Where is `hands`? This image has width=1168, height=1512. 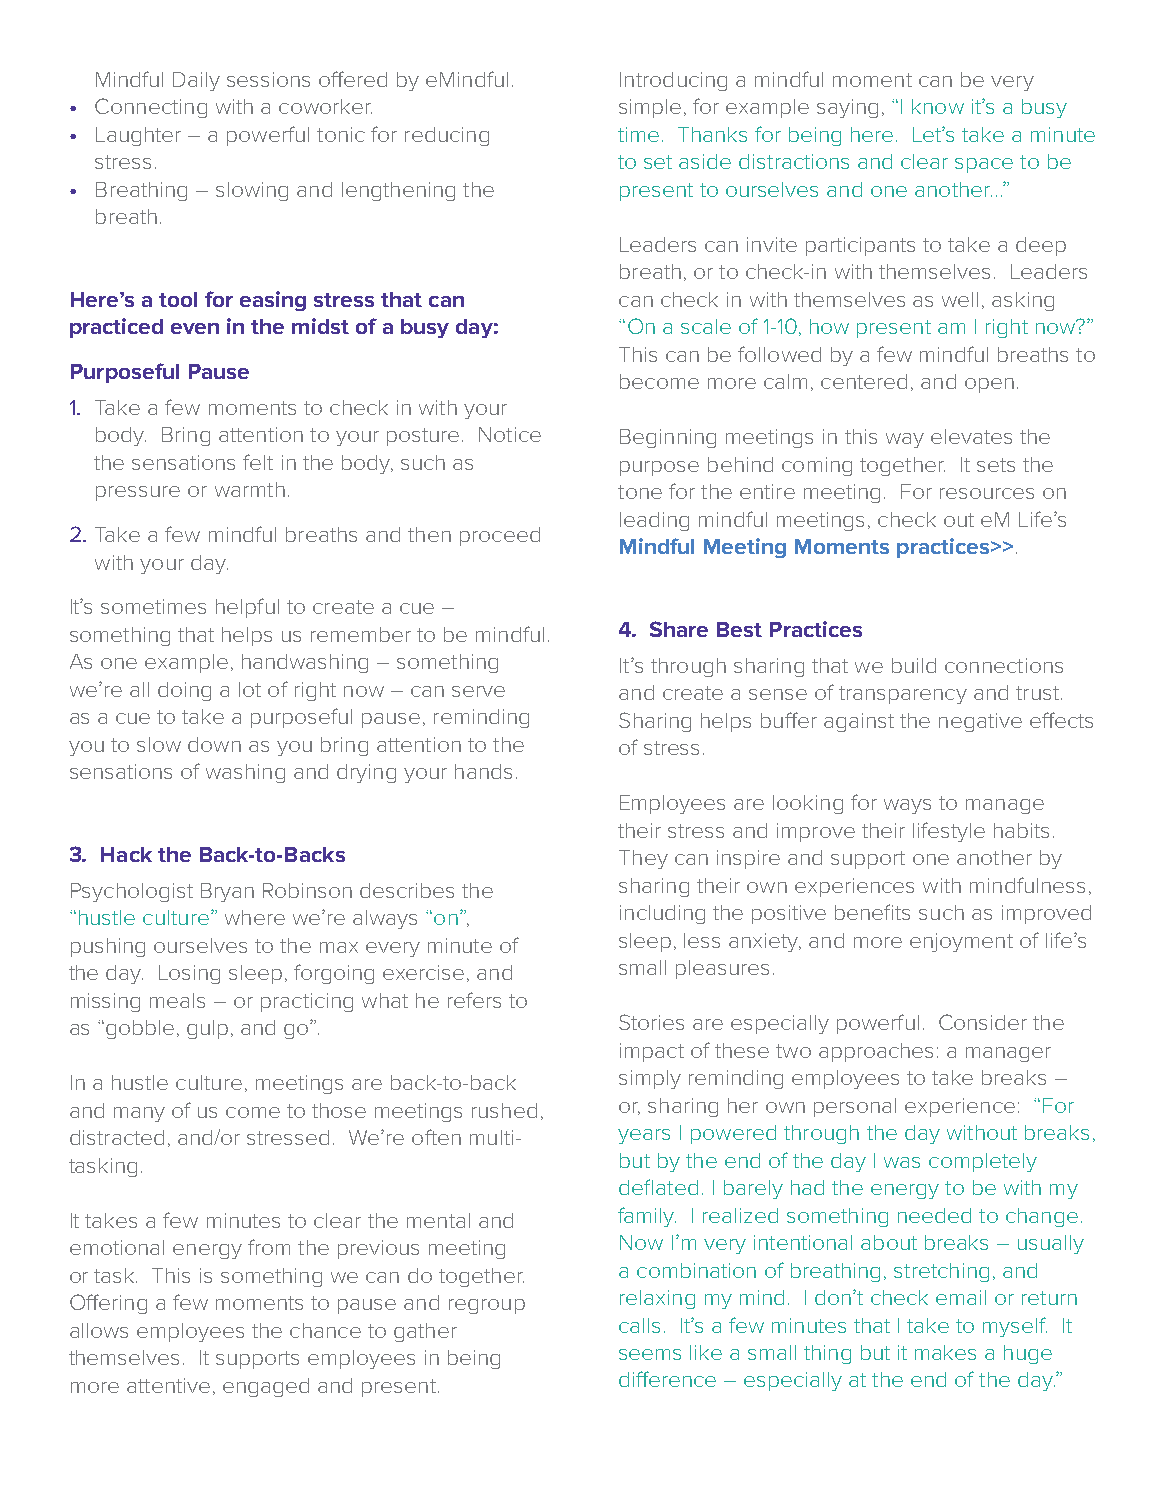
hands is located at coordinates (483, 771).
